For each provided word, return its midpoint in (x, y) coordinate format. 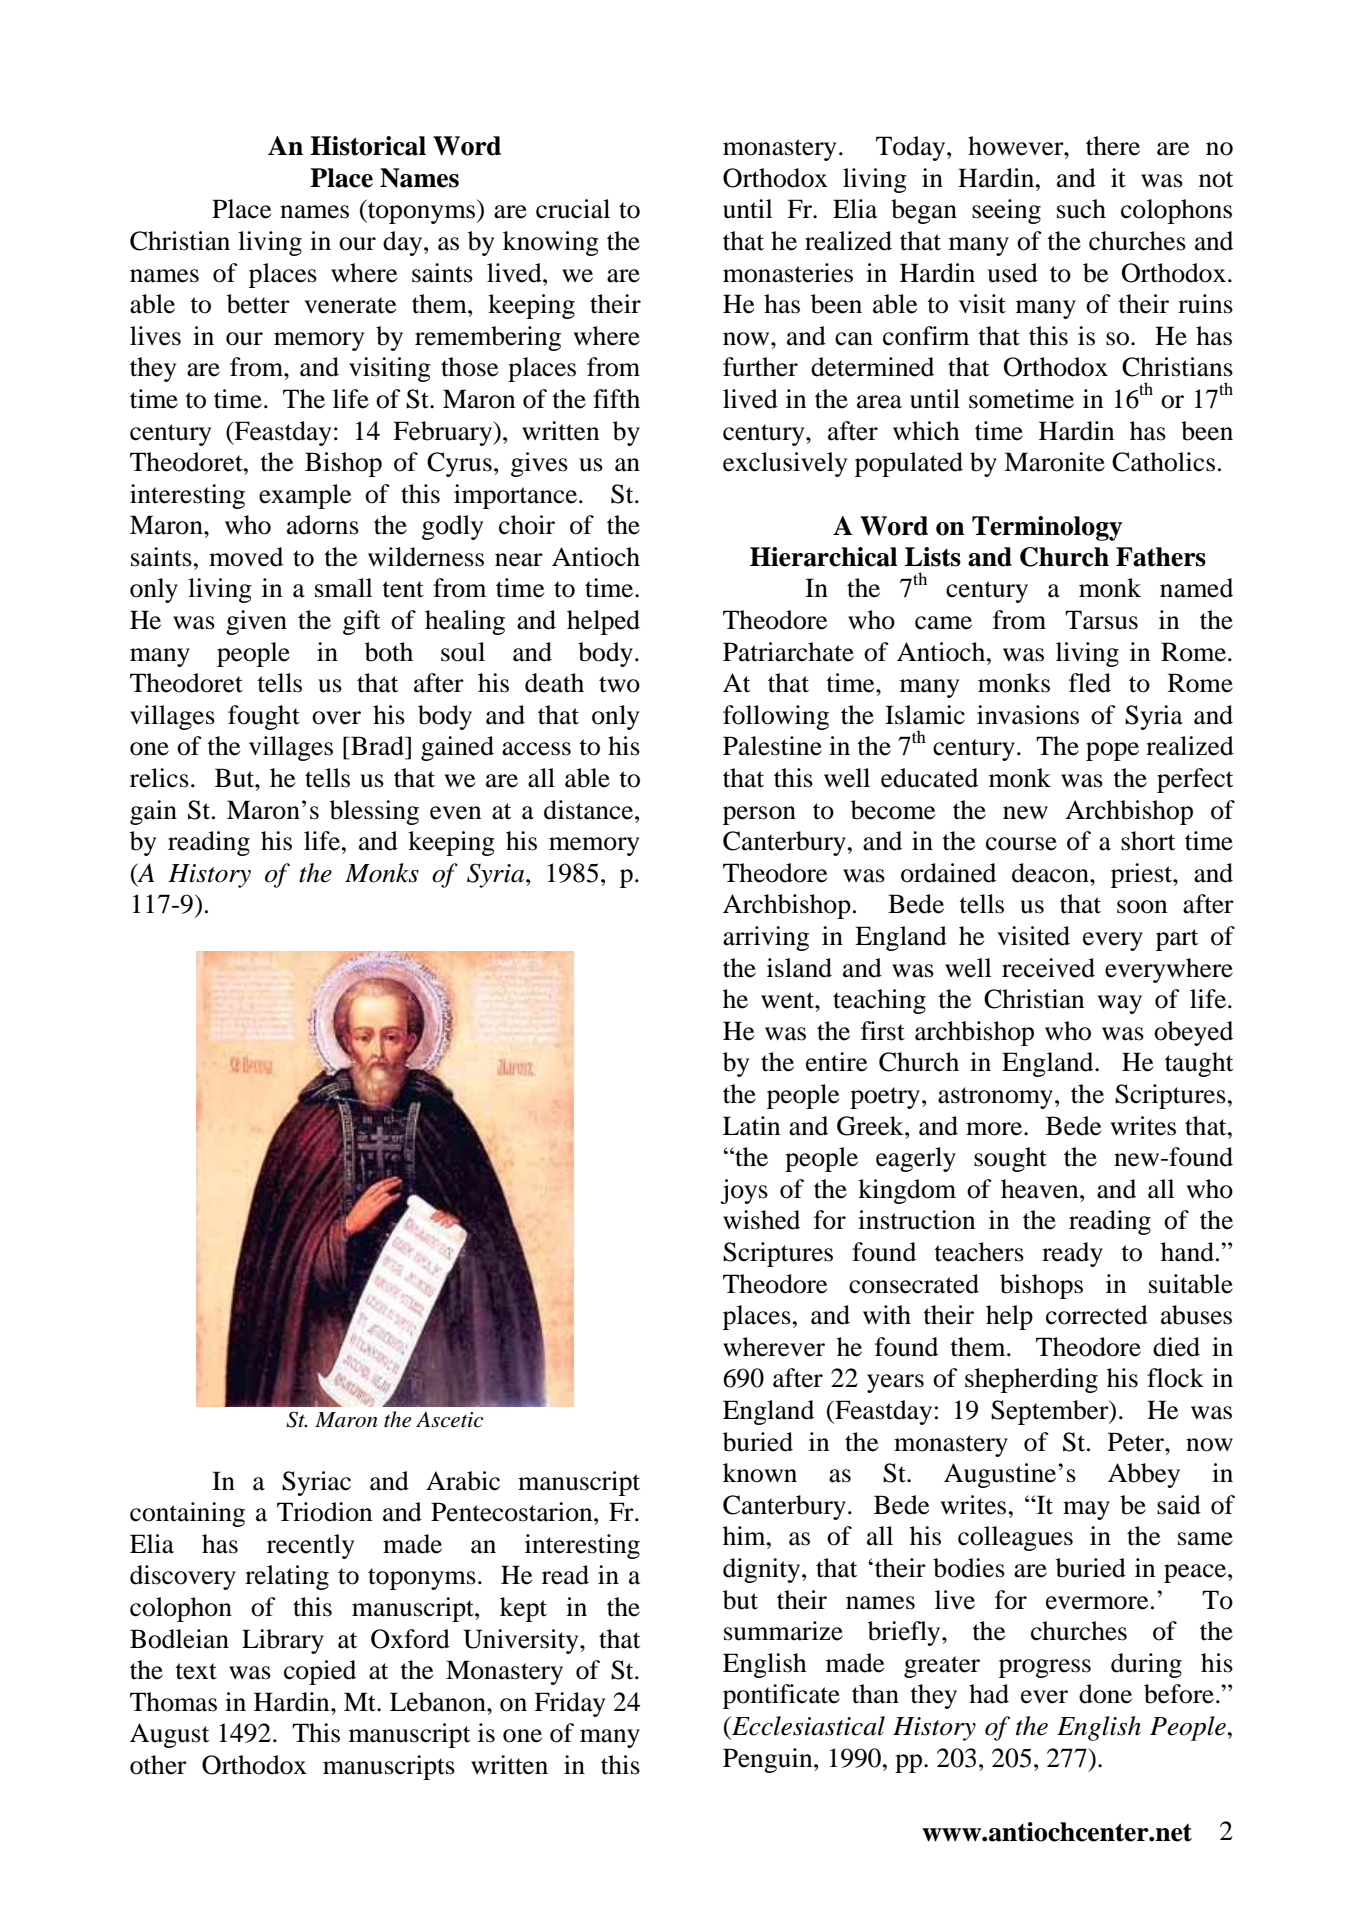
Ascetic (449, 1420)
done (1105, 1694)
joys (744, 1191)
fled (1090, 683)
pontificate (781, 1696)
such (1081, 209)
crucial (573, 209)
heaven (1041, 1189)
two (619, 684)
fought (264, 717)
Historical (368, 146)
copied (320, 1672)
